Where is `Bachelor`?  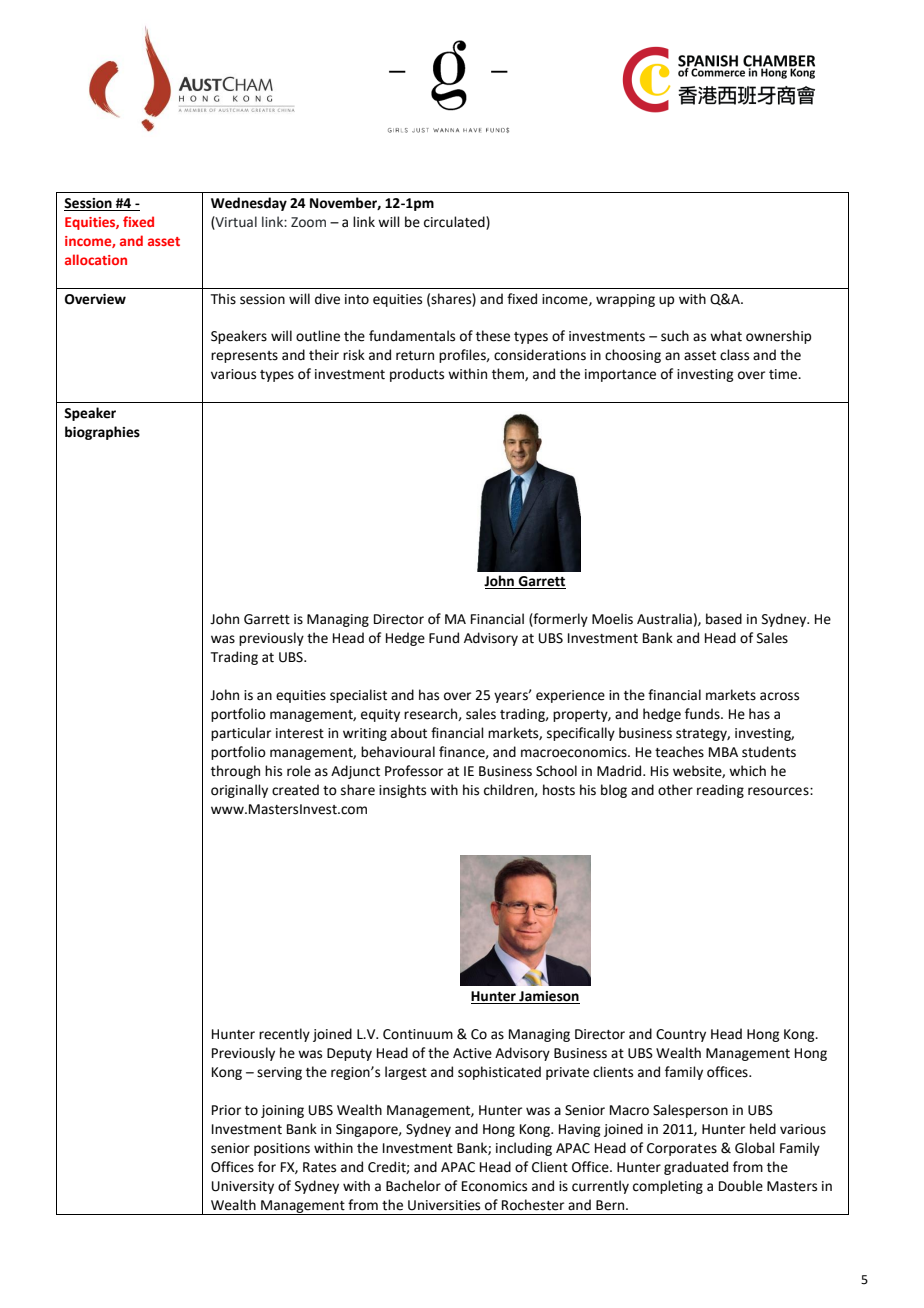 Bachelor is located at coordinates (413, 1186).
